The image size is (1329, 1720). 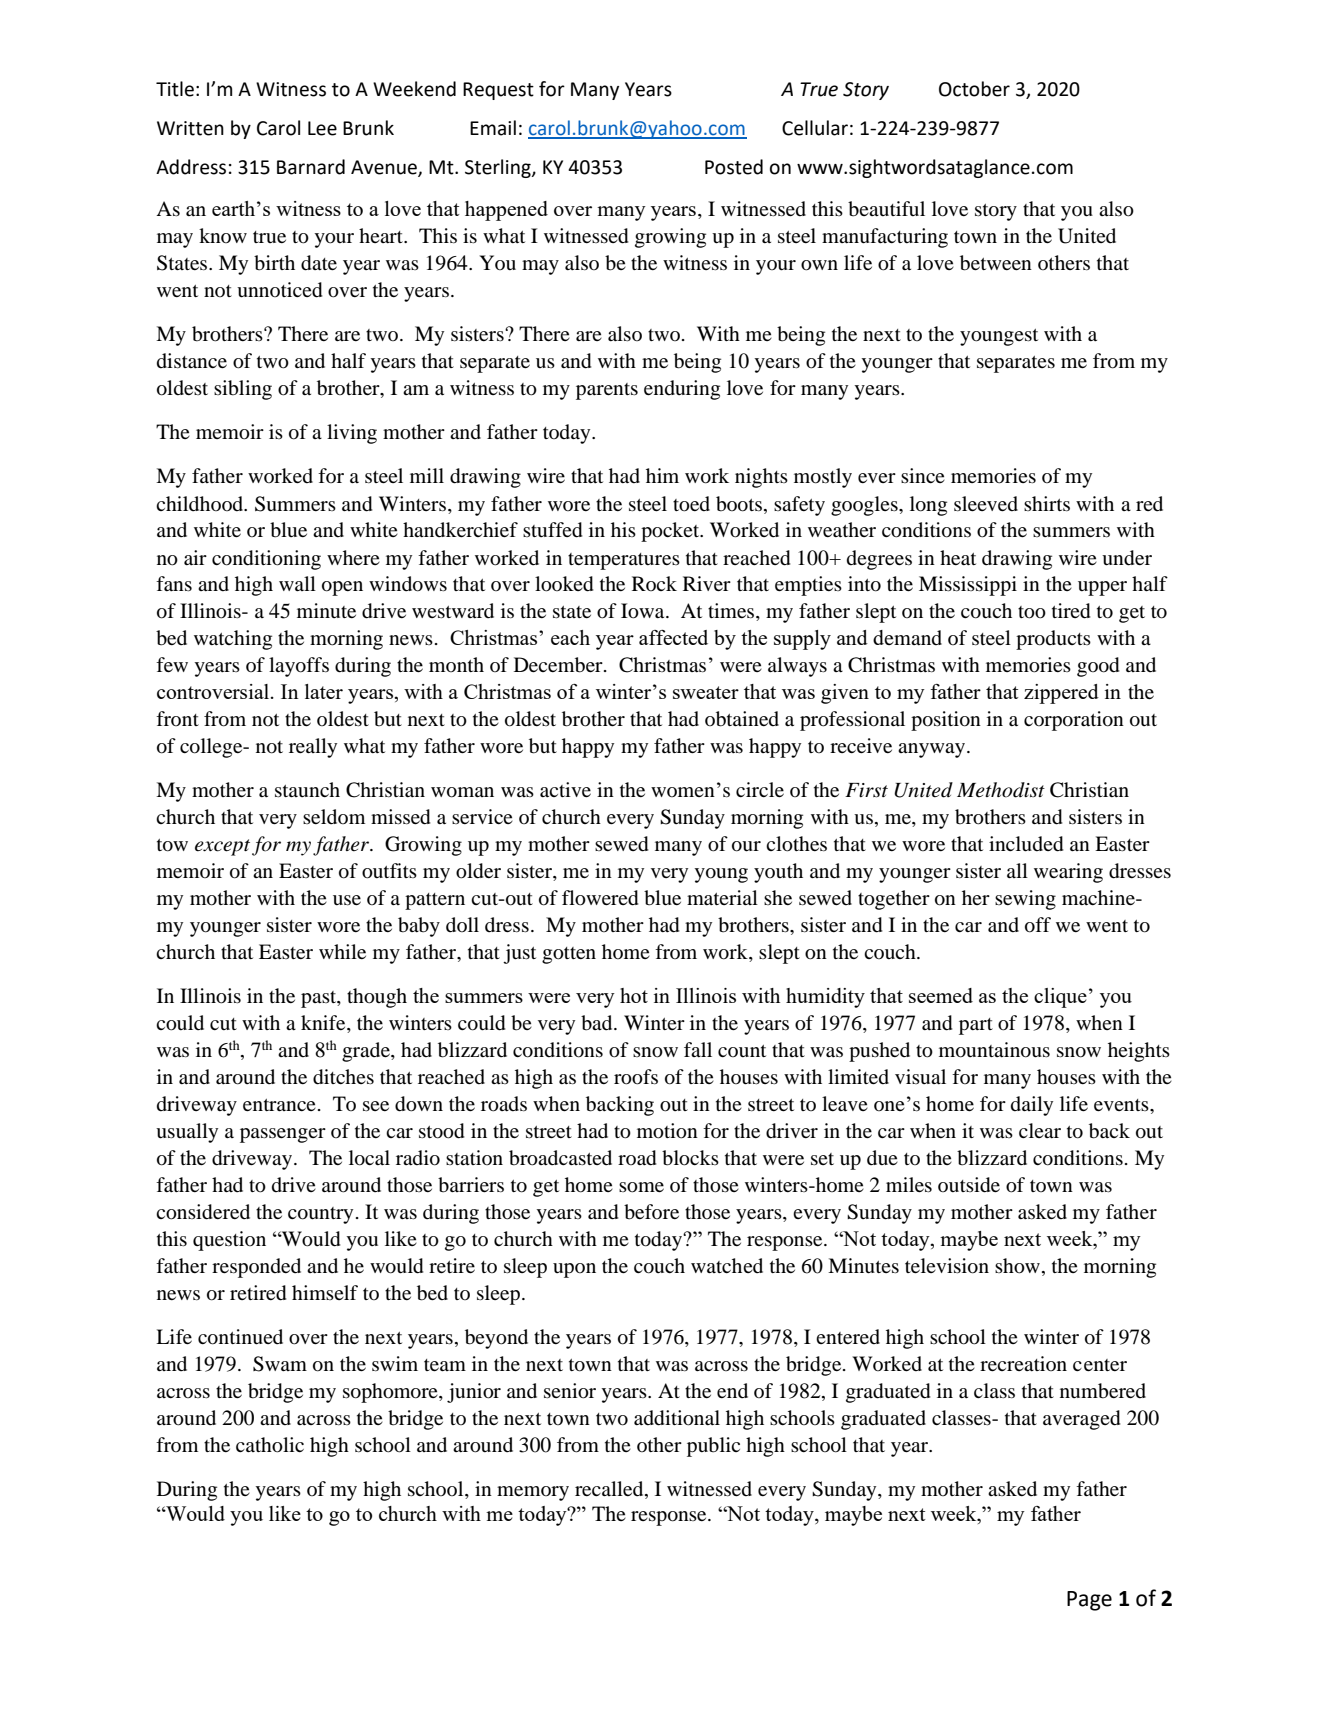 I want to click on Posted, so click(x=734, y=167).
